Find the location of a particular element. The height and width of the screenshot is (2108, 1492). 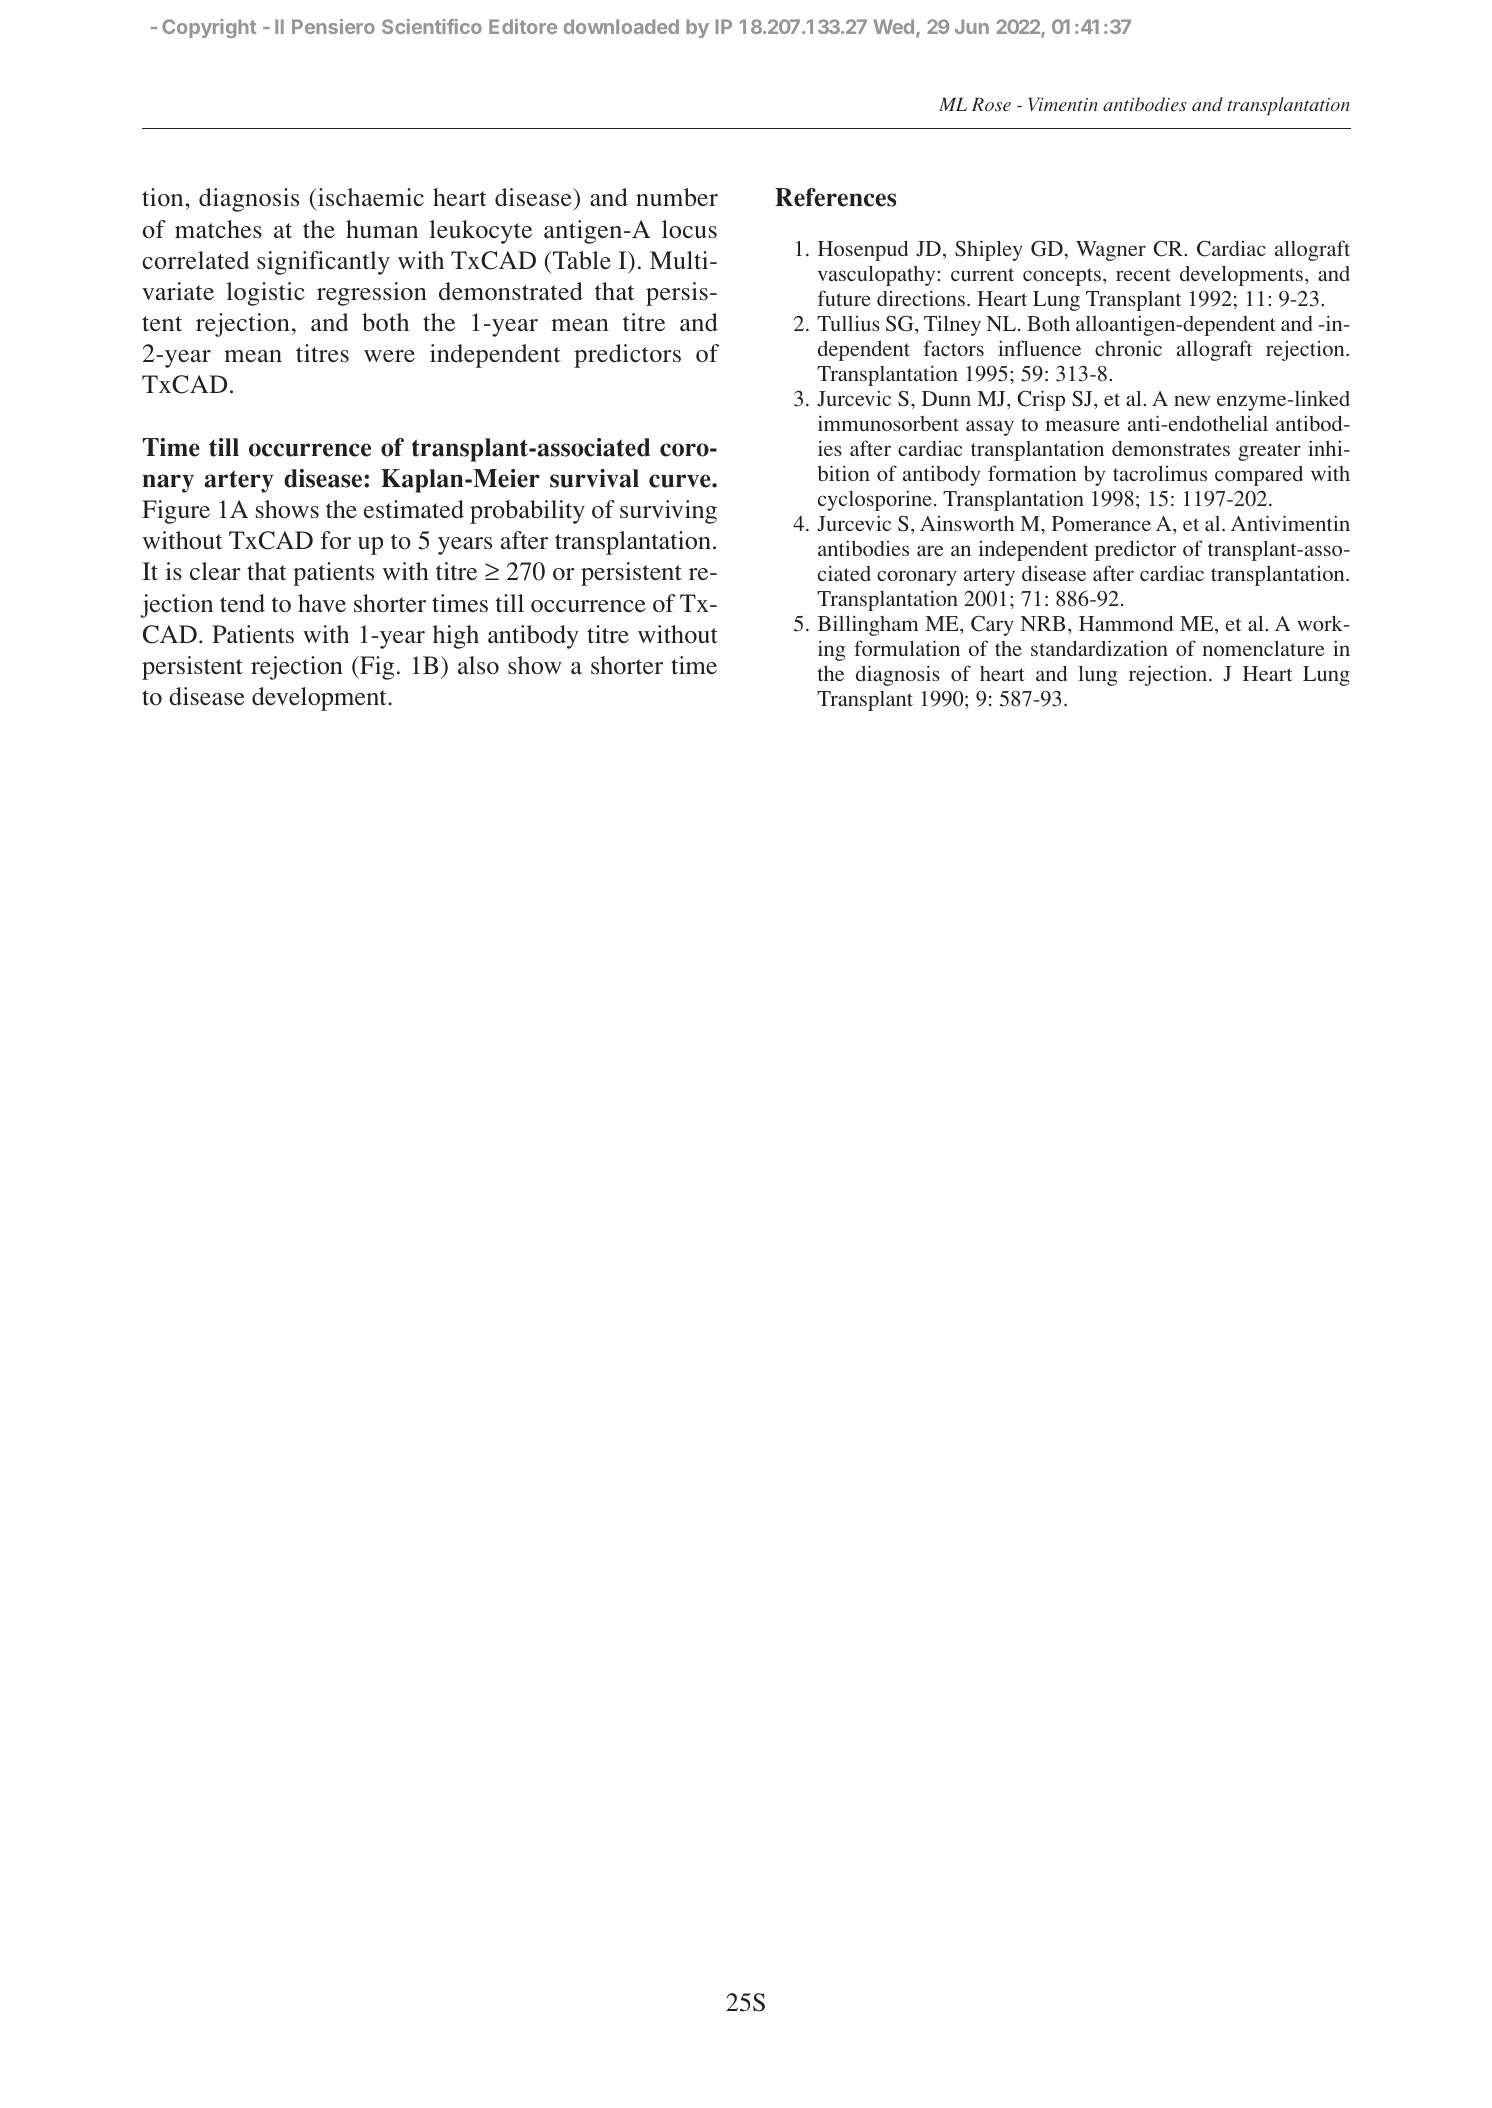

future is located at coordinates (844, 298).
